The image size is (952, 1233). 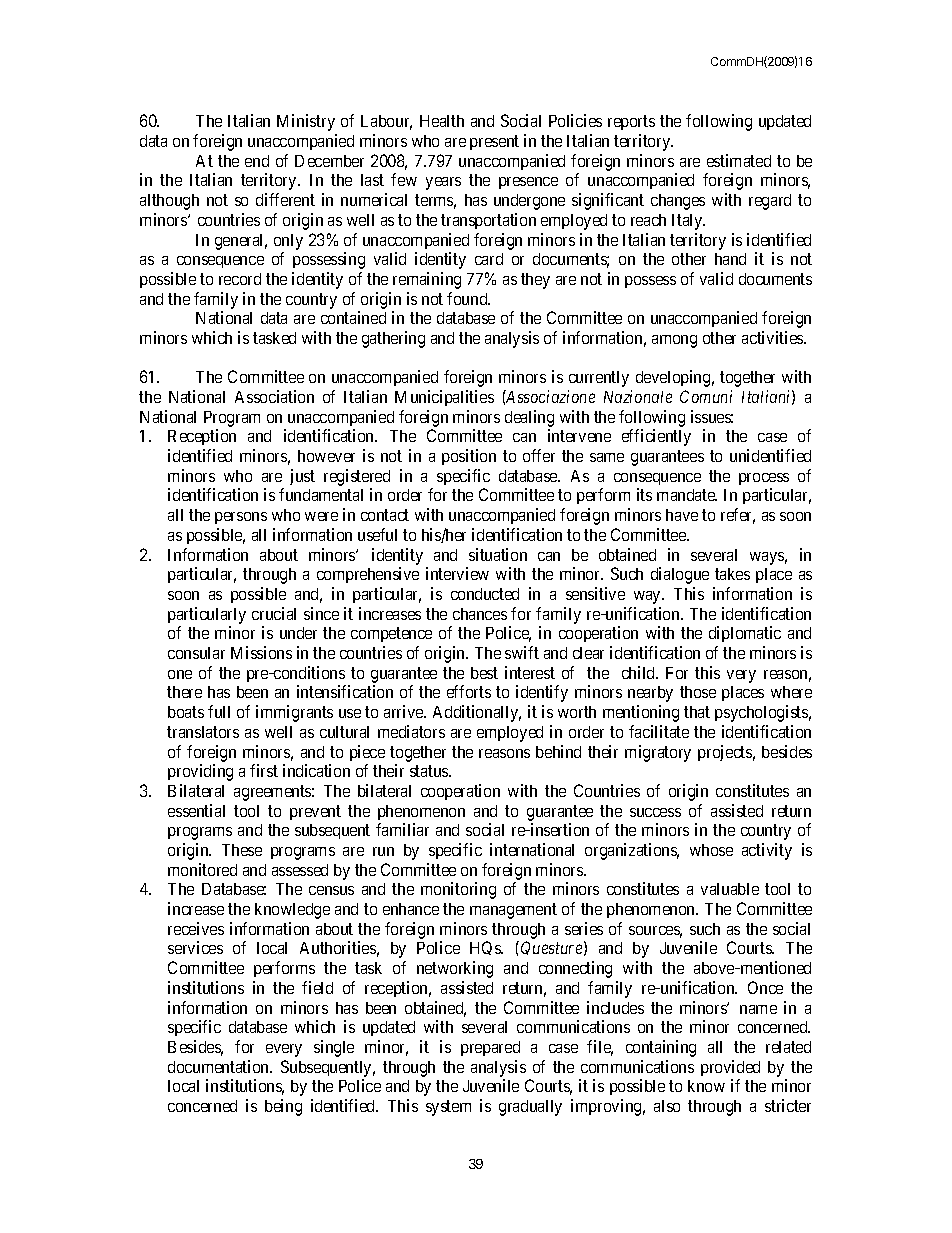 I want to click on documentation, so click(x=220, y=1066).
